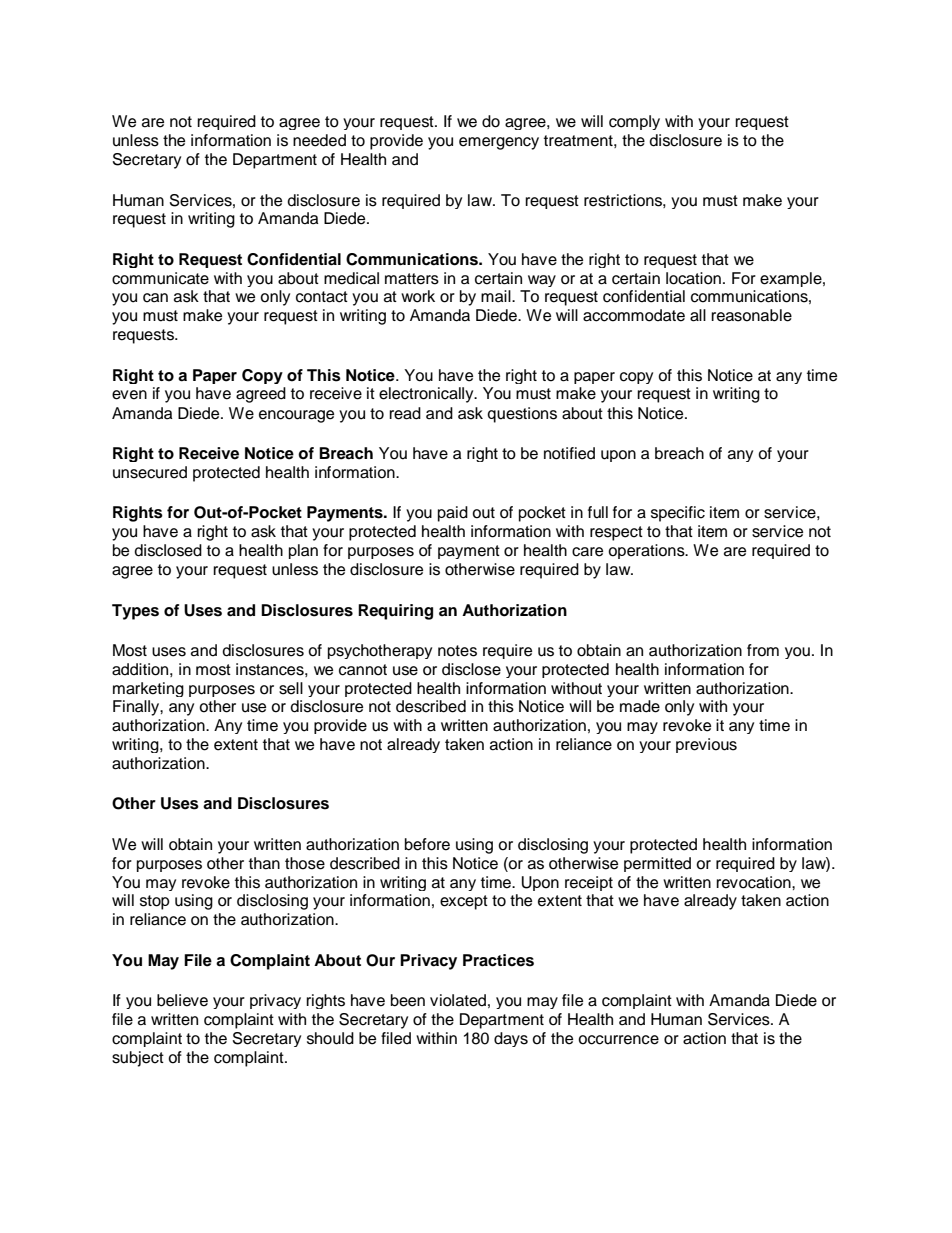  I want to click on unsecured, so click(150, 472).
